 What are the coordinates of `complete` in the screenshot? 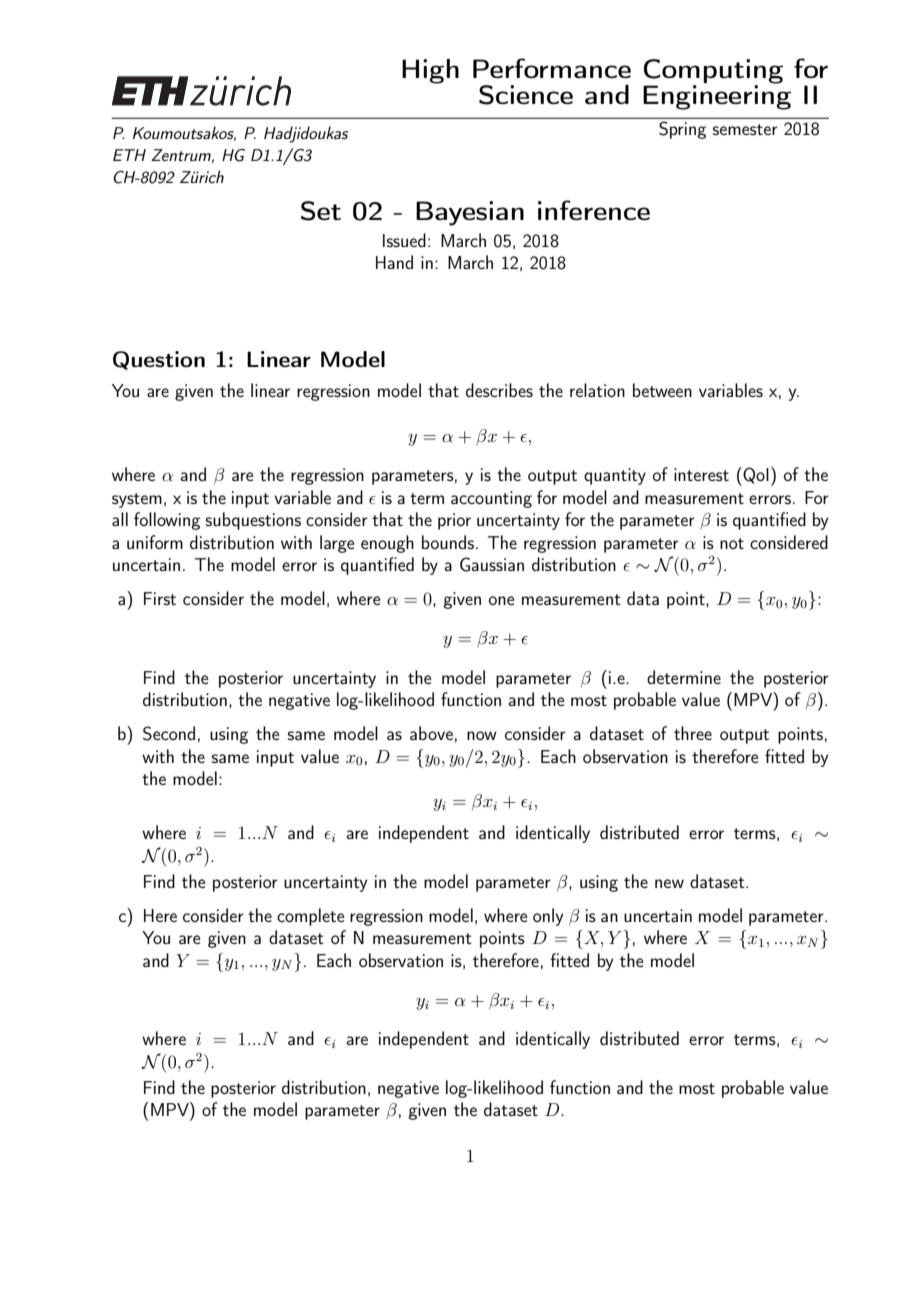 It's located at (311, 917).
